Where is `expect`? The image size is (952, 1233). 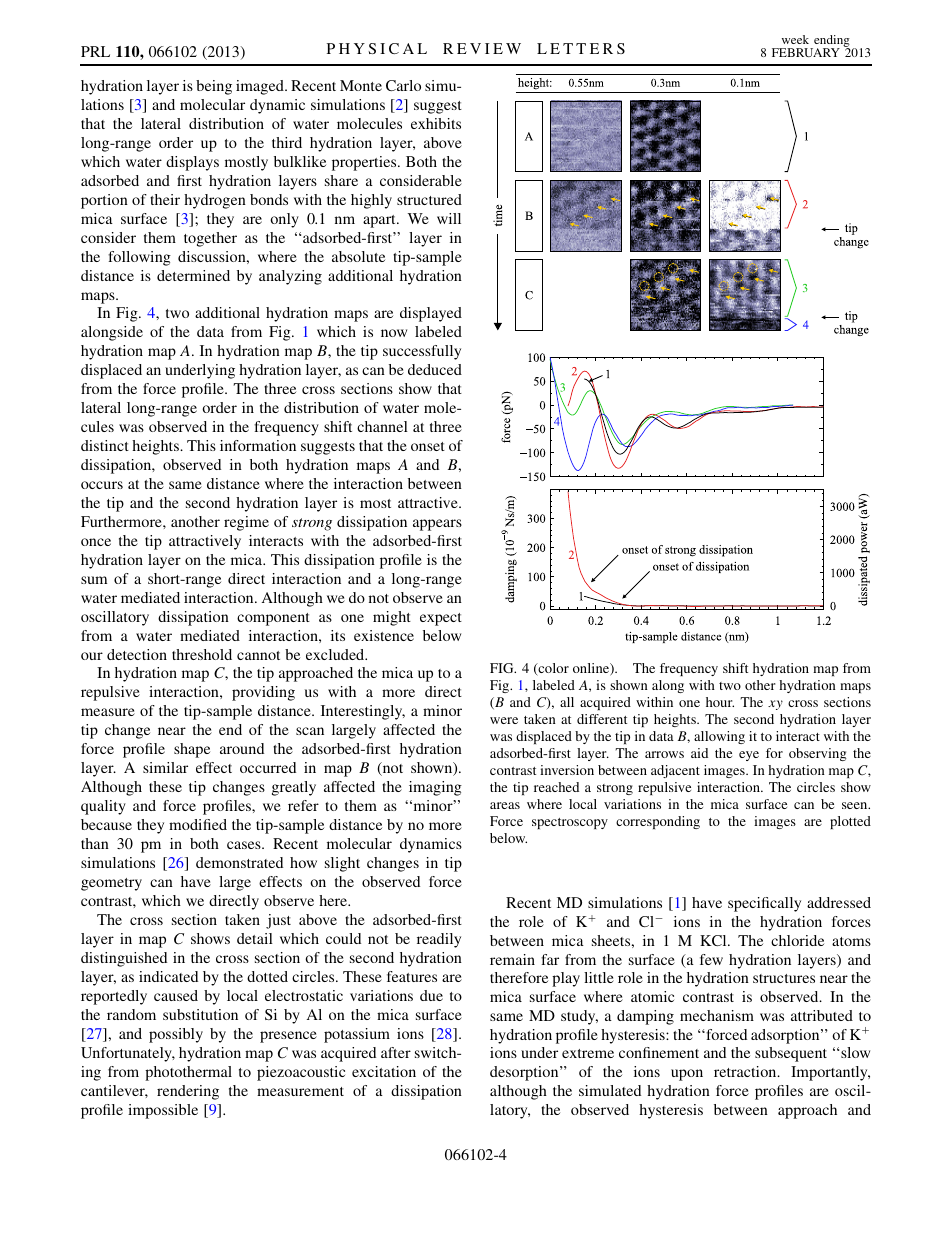
expect is located at coordinates (441, 619).
